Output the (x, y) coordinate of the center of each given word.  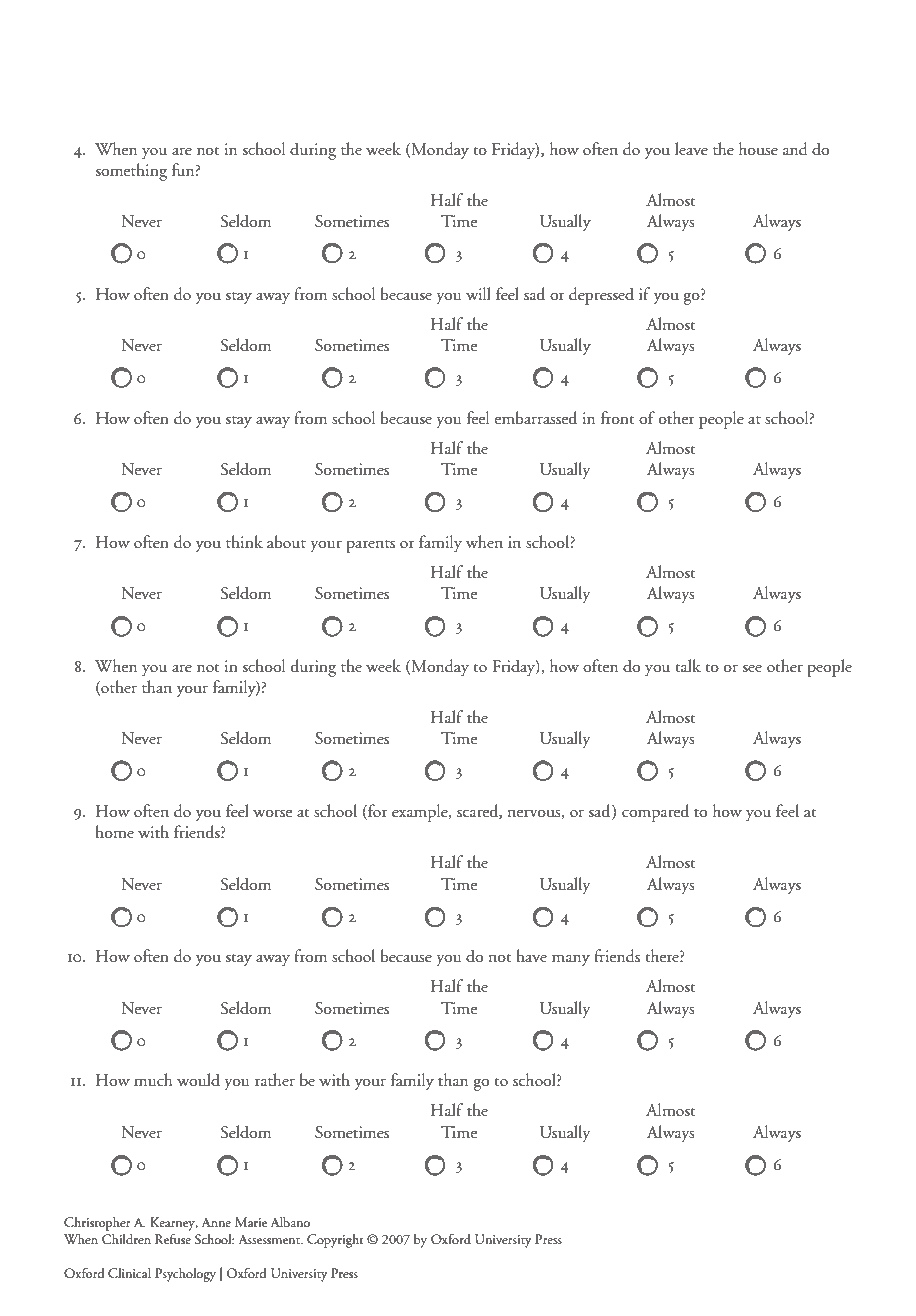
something (131, 172)
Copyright (335, 1241)
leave (691, 149)
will (478, 293)
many (571, 961)
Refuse (173, 1239)
